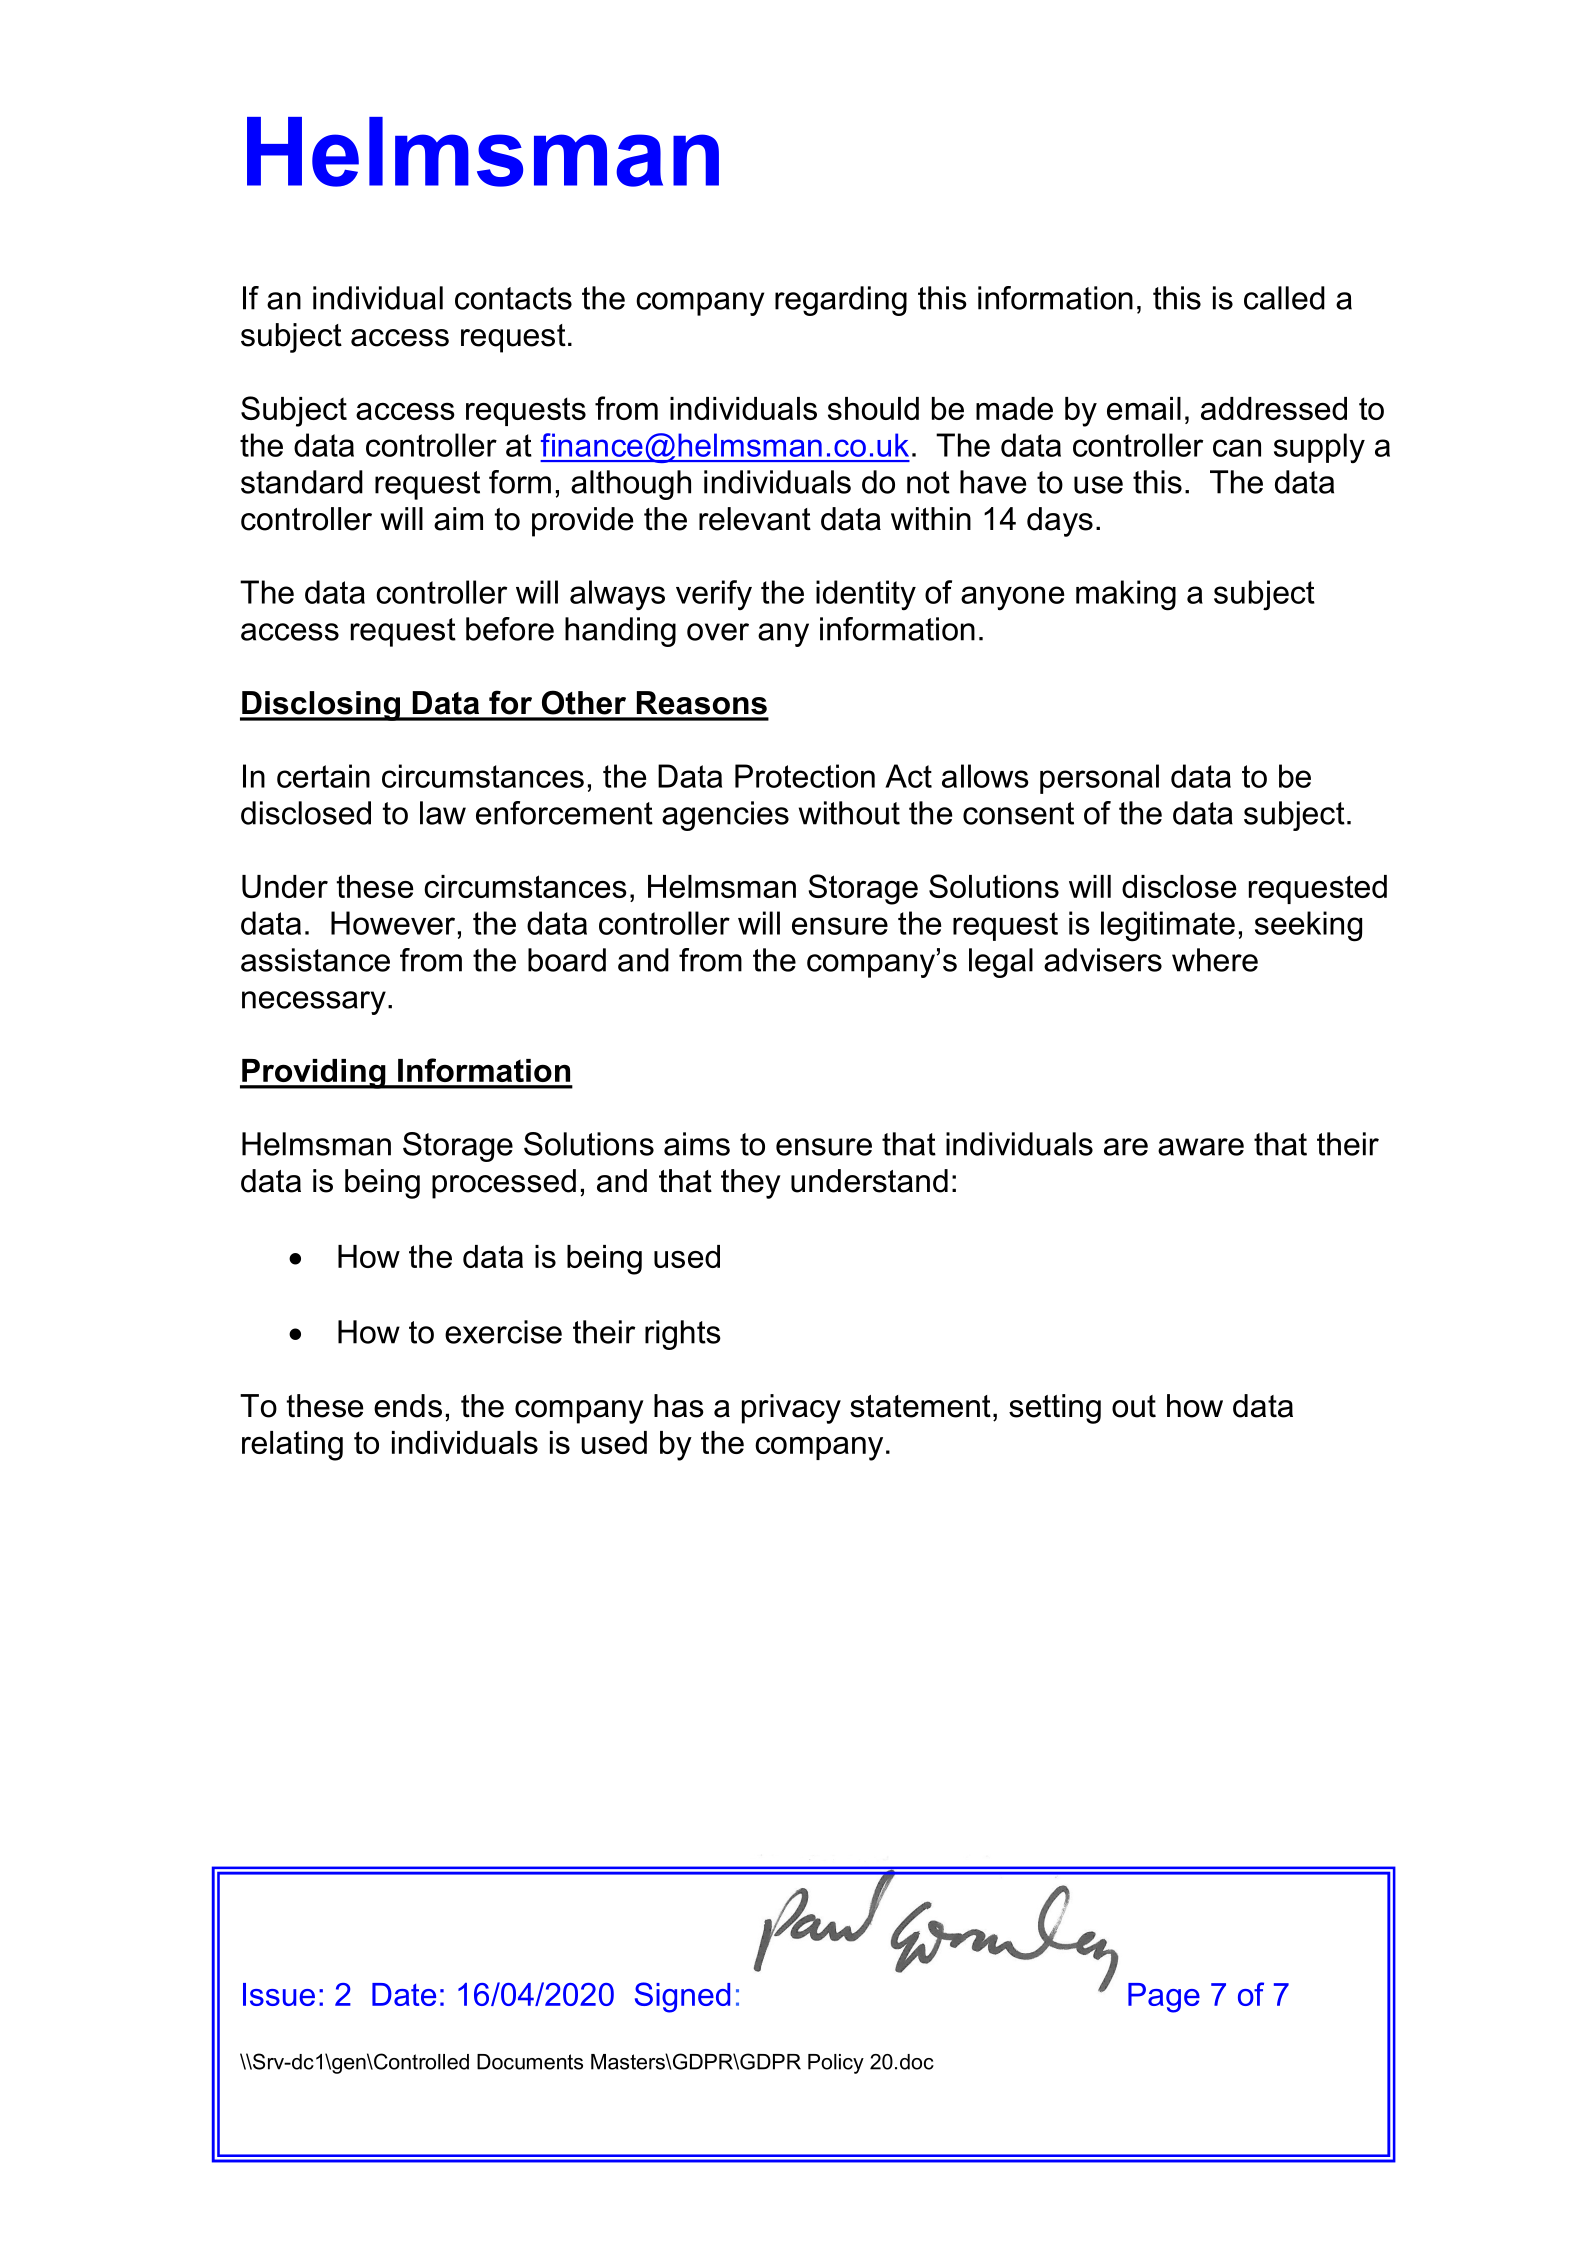  What do you see at coordinates (1055, 1409) in the screenshot?
I see `setting` at bounding box center [1055, 1409].
